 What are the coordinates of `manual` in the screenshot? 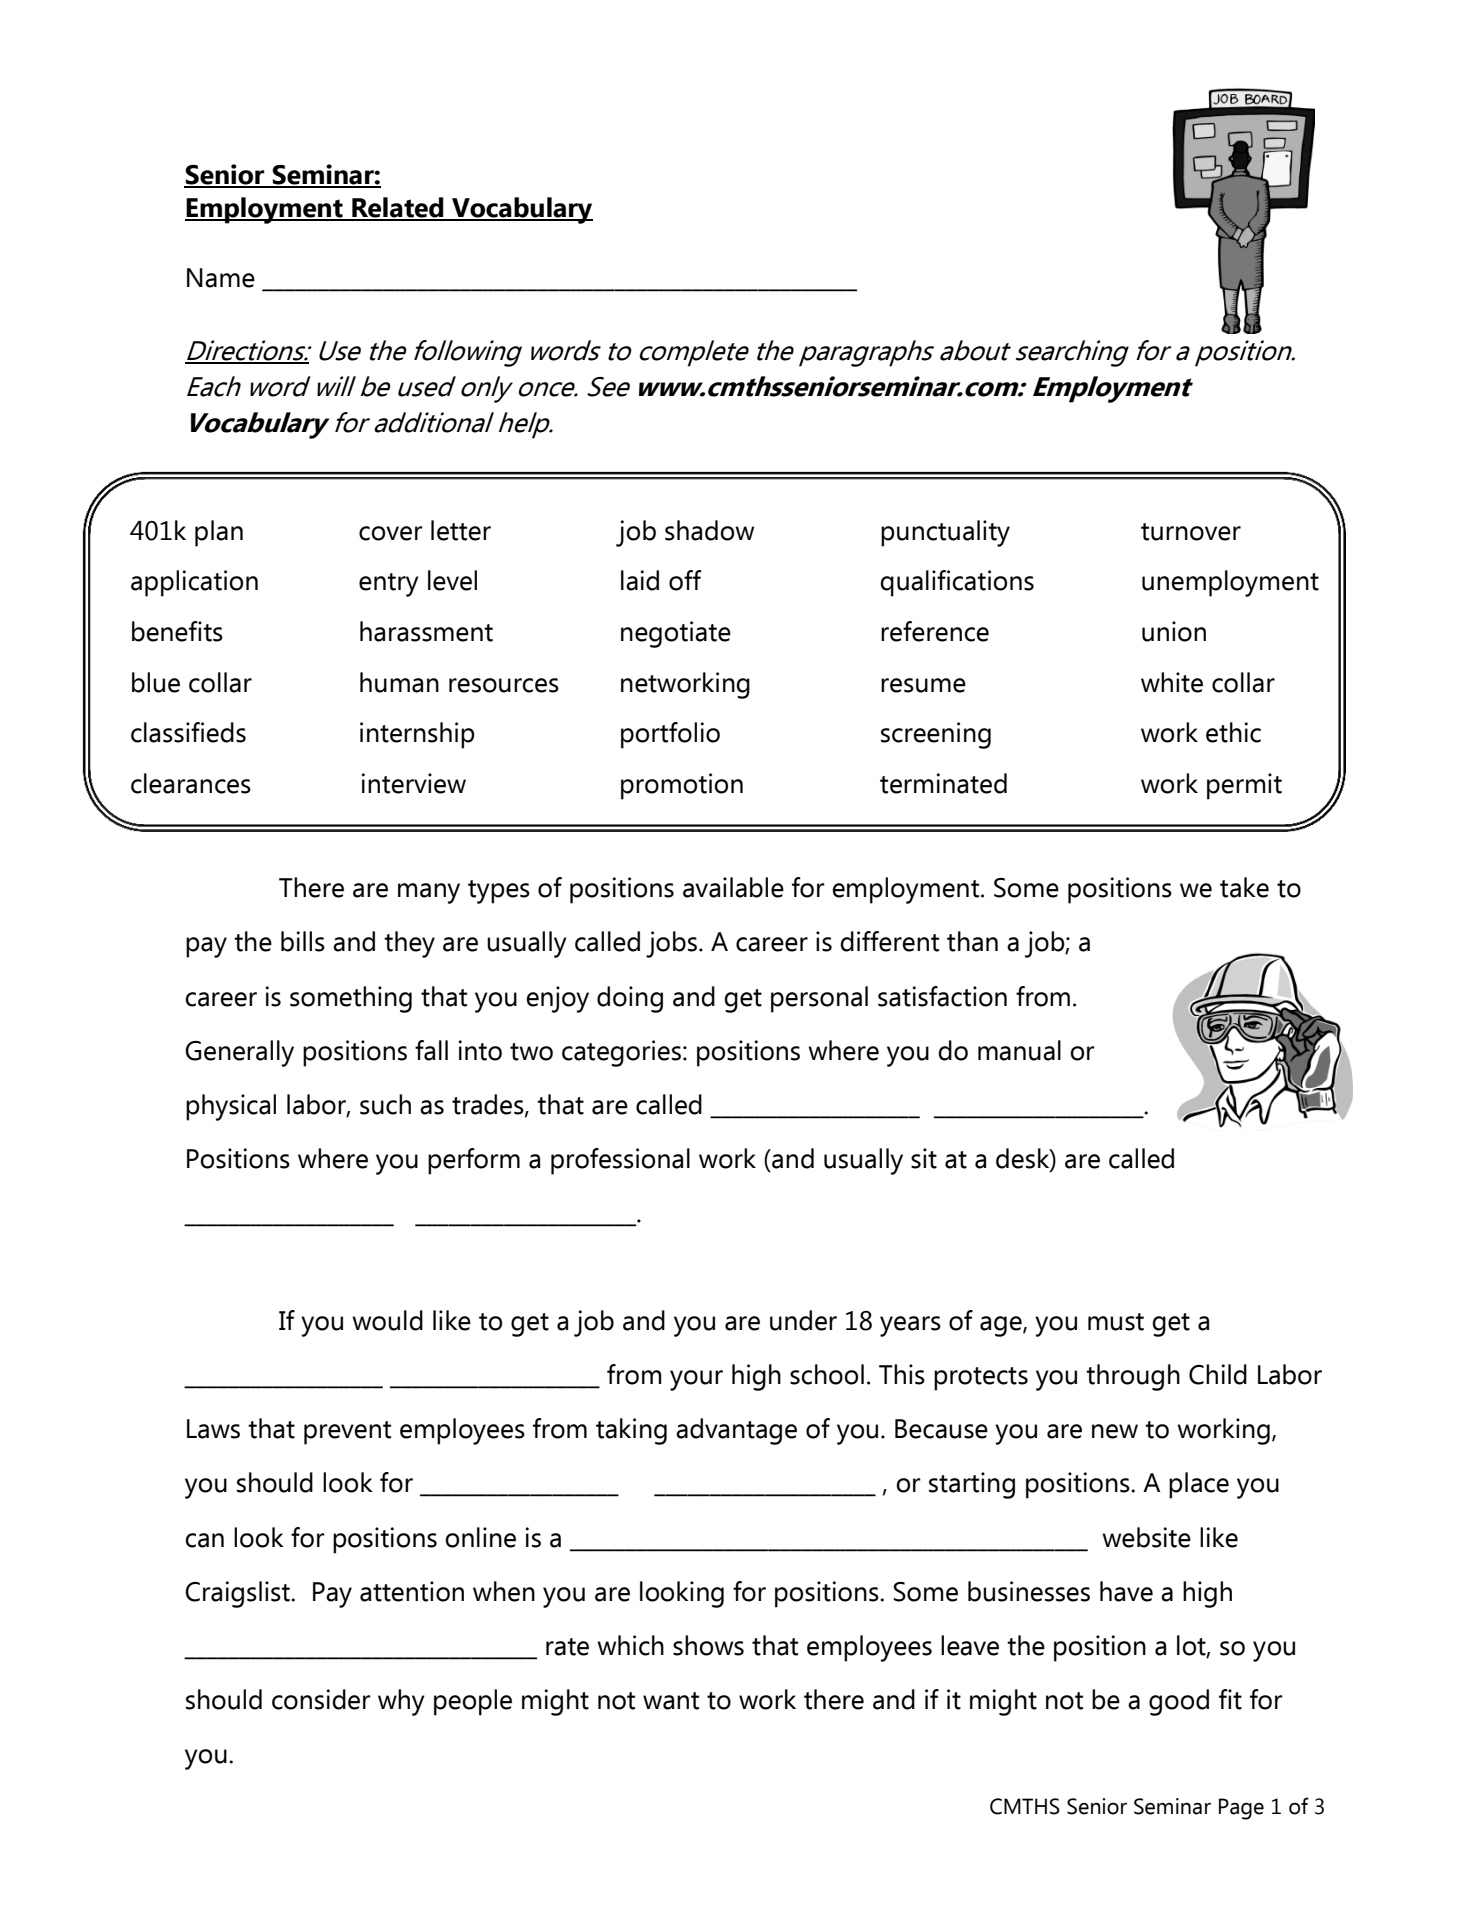 It's located at (1019, 1050).
